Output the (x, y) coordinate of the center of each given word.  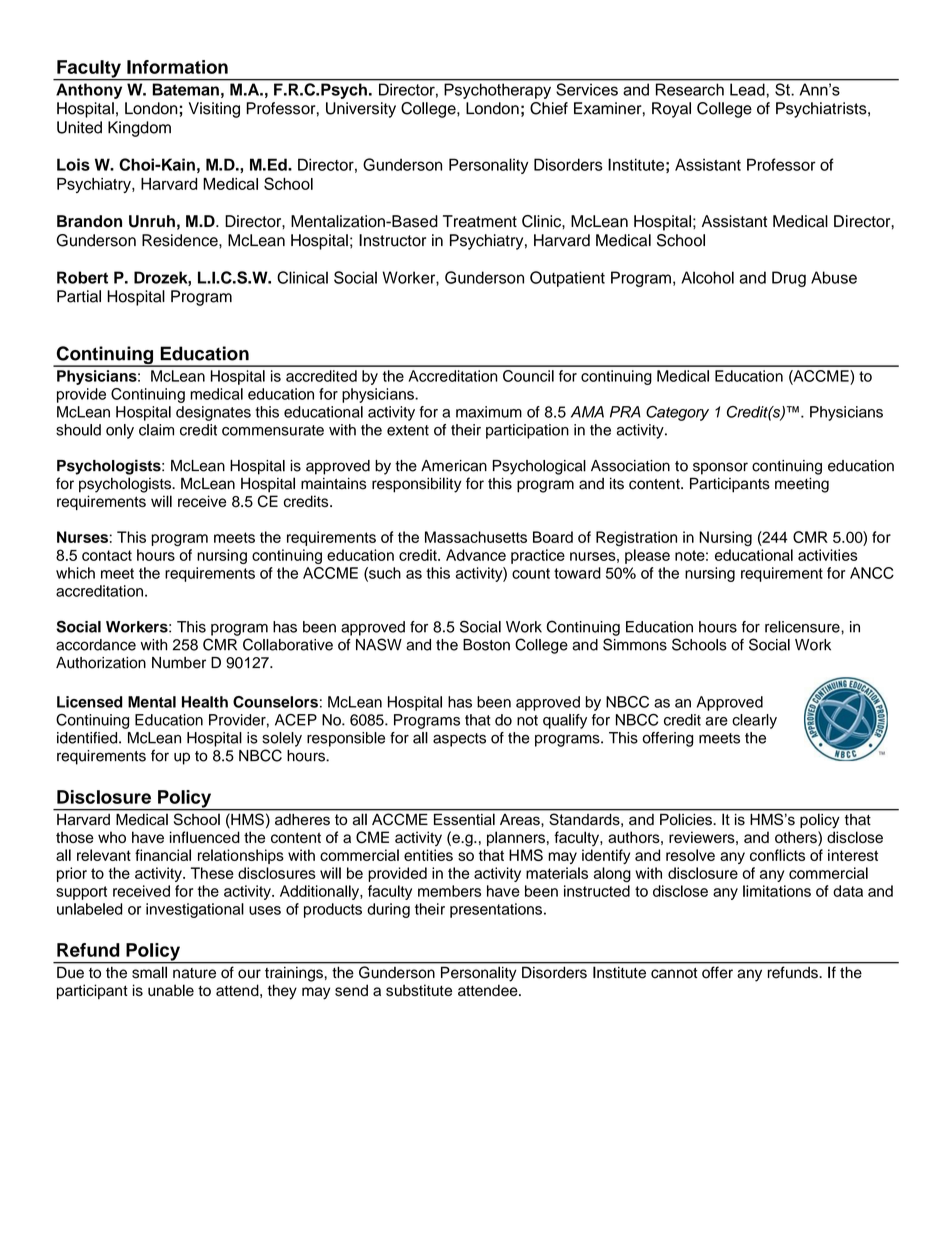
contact (107, 555)
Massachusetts (476, 537)
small (149, 972)
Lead (747, 90)
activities (828, 555)
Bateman (186, 89)
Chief (549, 108)
